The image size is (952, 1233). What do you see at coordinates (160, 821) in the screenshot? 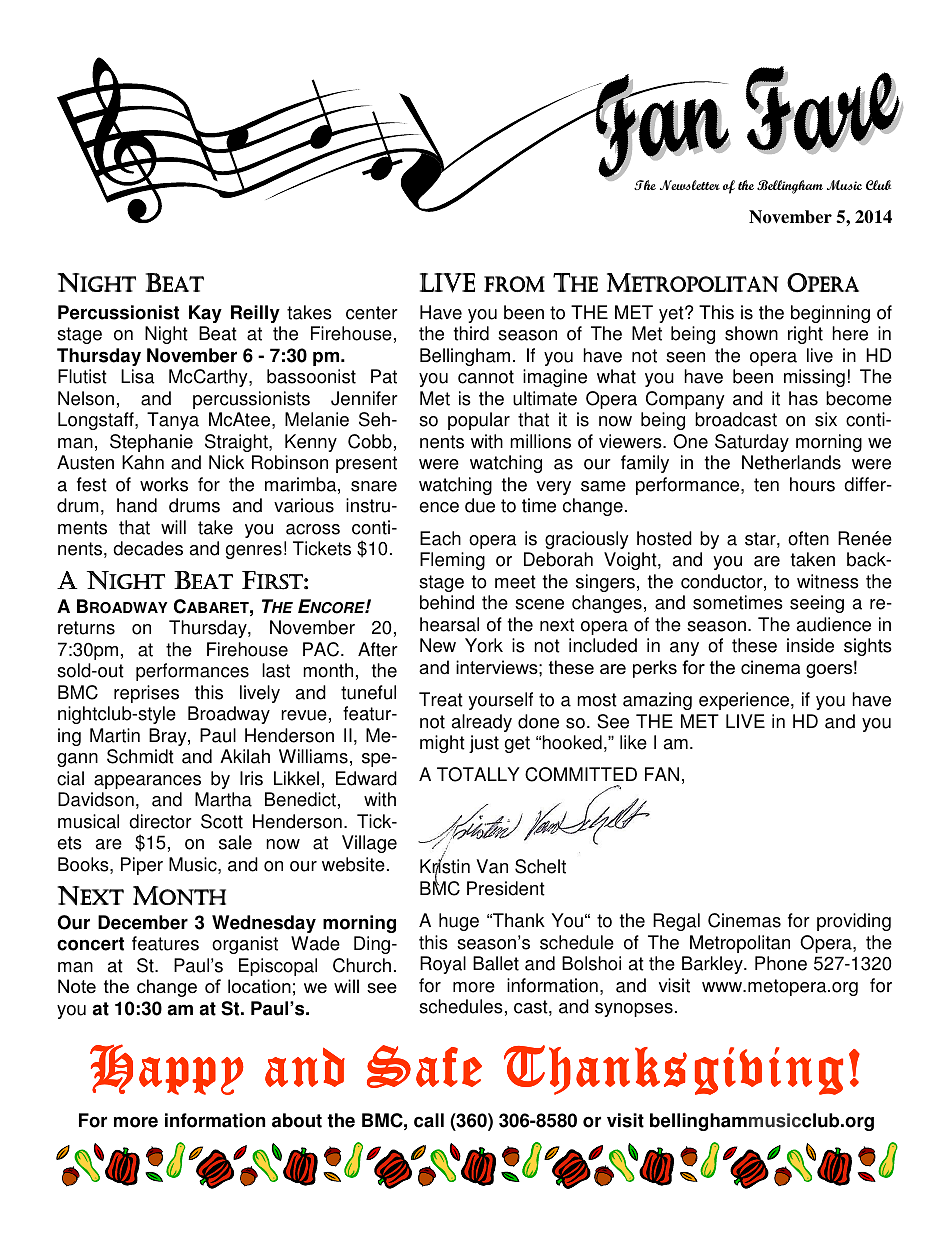
I see `director` at bounding box center [160, 821].
